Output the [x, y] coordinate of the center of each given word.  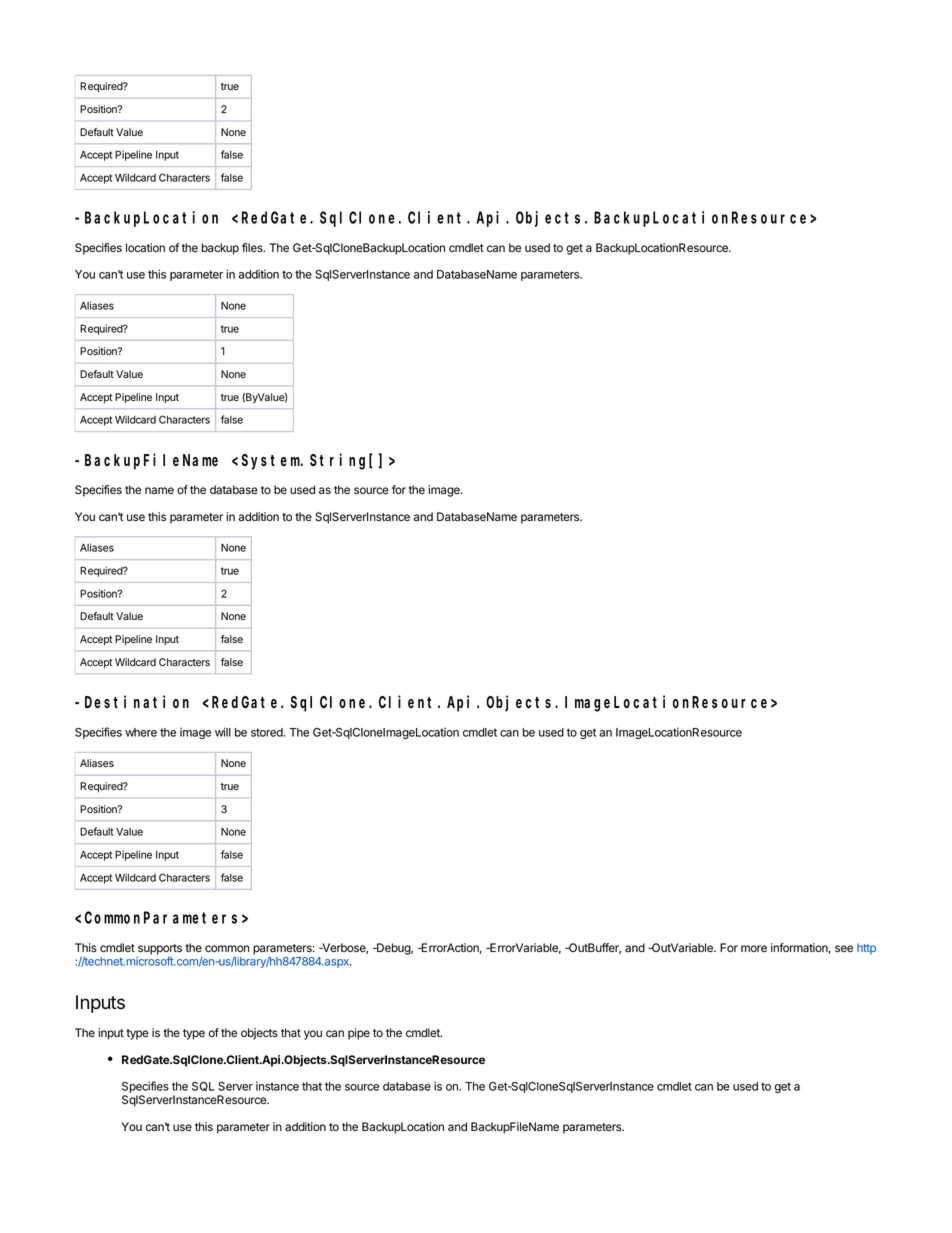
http [866, 948]
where [141, 732]
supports [160, 950]
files [253, 247]
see [844, 948]
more [754, 948]
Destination [137, 701]
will [223, 732]
